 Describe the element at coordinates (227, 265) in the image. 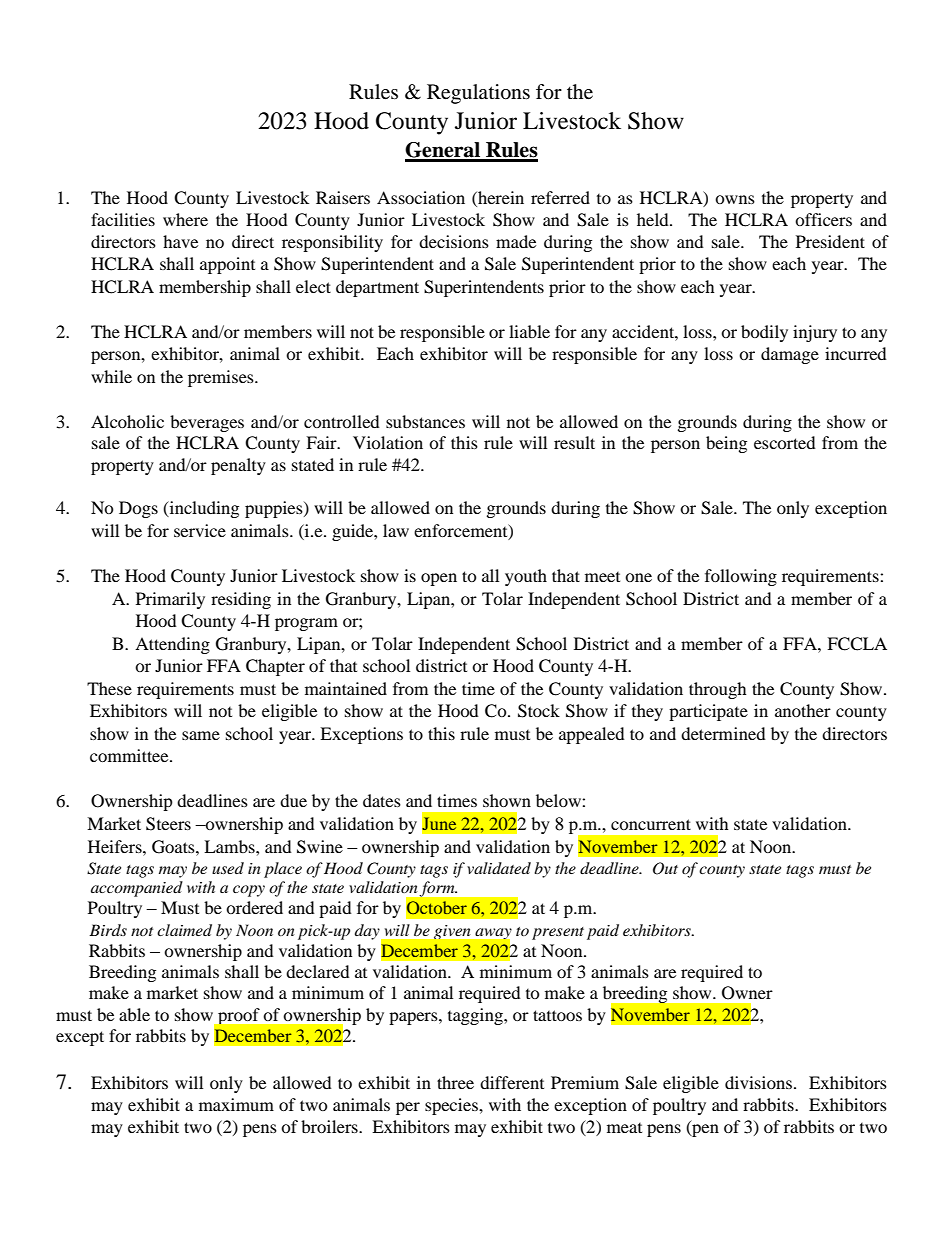

I see `appoint` at that location.
